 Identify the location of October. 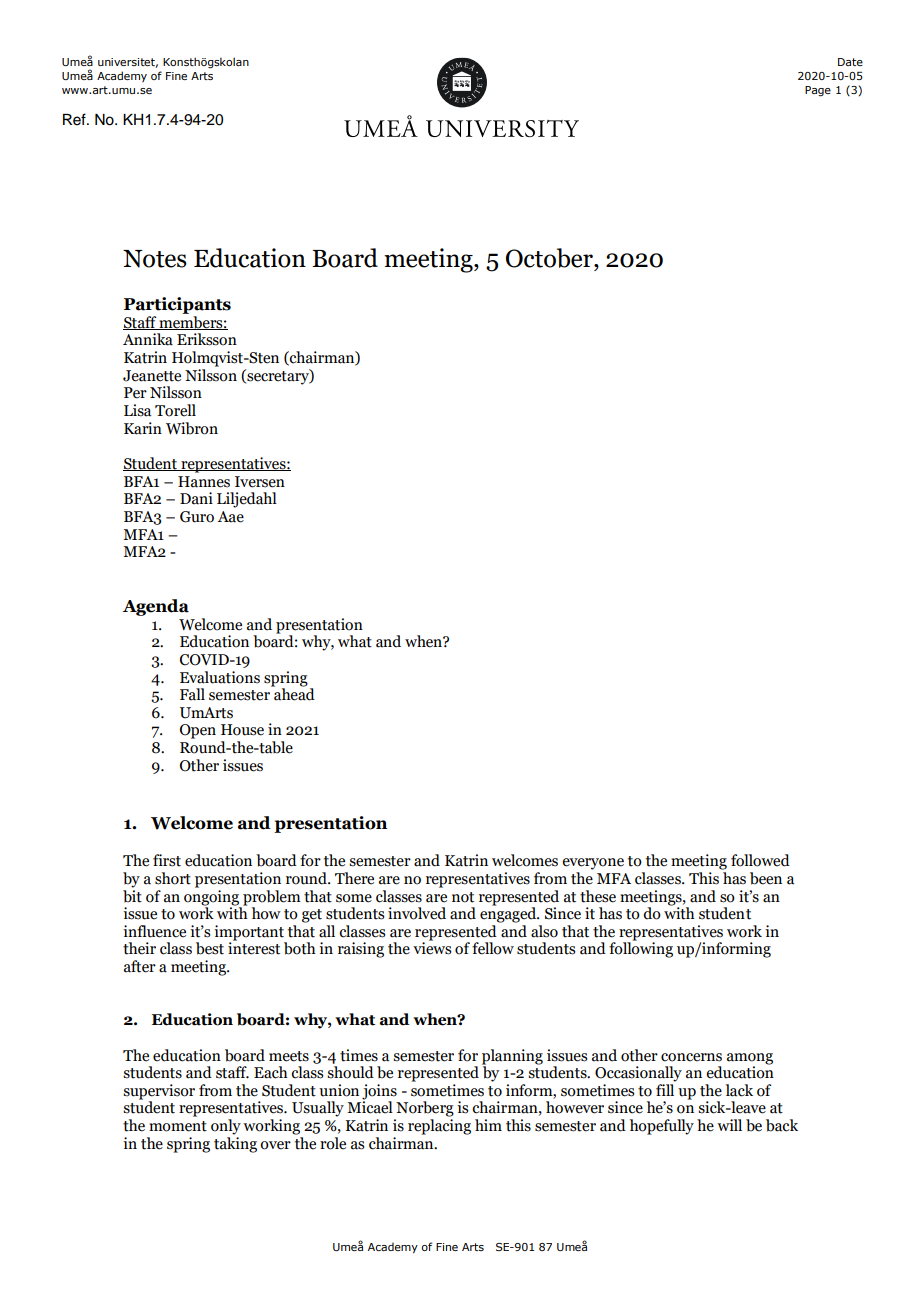
(550, 258).
